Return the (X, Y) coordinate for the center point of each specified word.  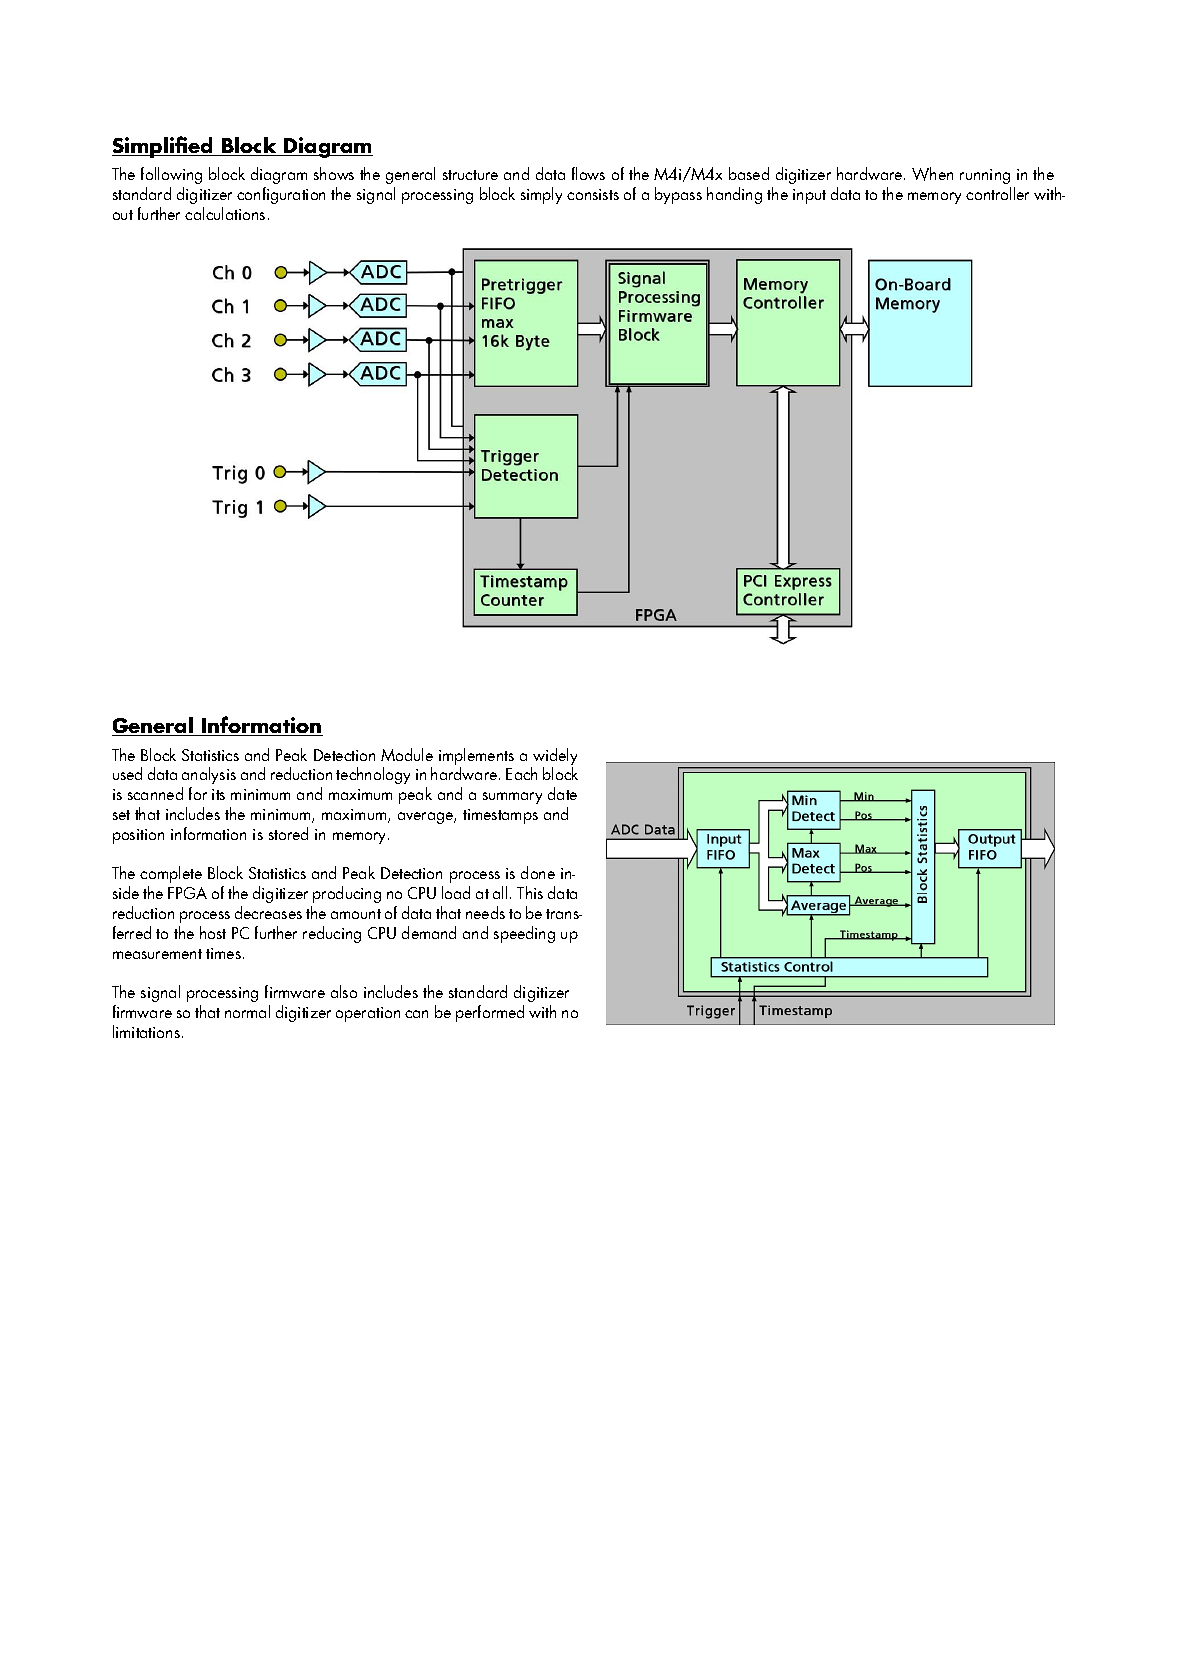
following (171, 175)
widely (554, 758)
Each (521, 773)
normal (247, 1011)
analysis (209, 777)
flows (588, 173)
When (932, 174)
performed (490, 1013)
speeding (524, 934)
